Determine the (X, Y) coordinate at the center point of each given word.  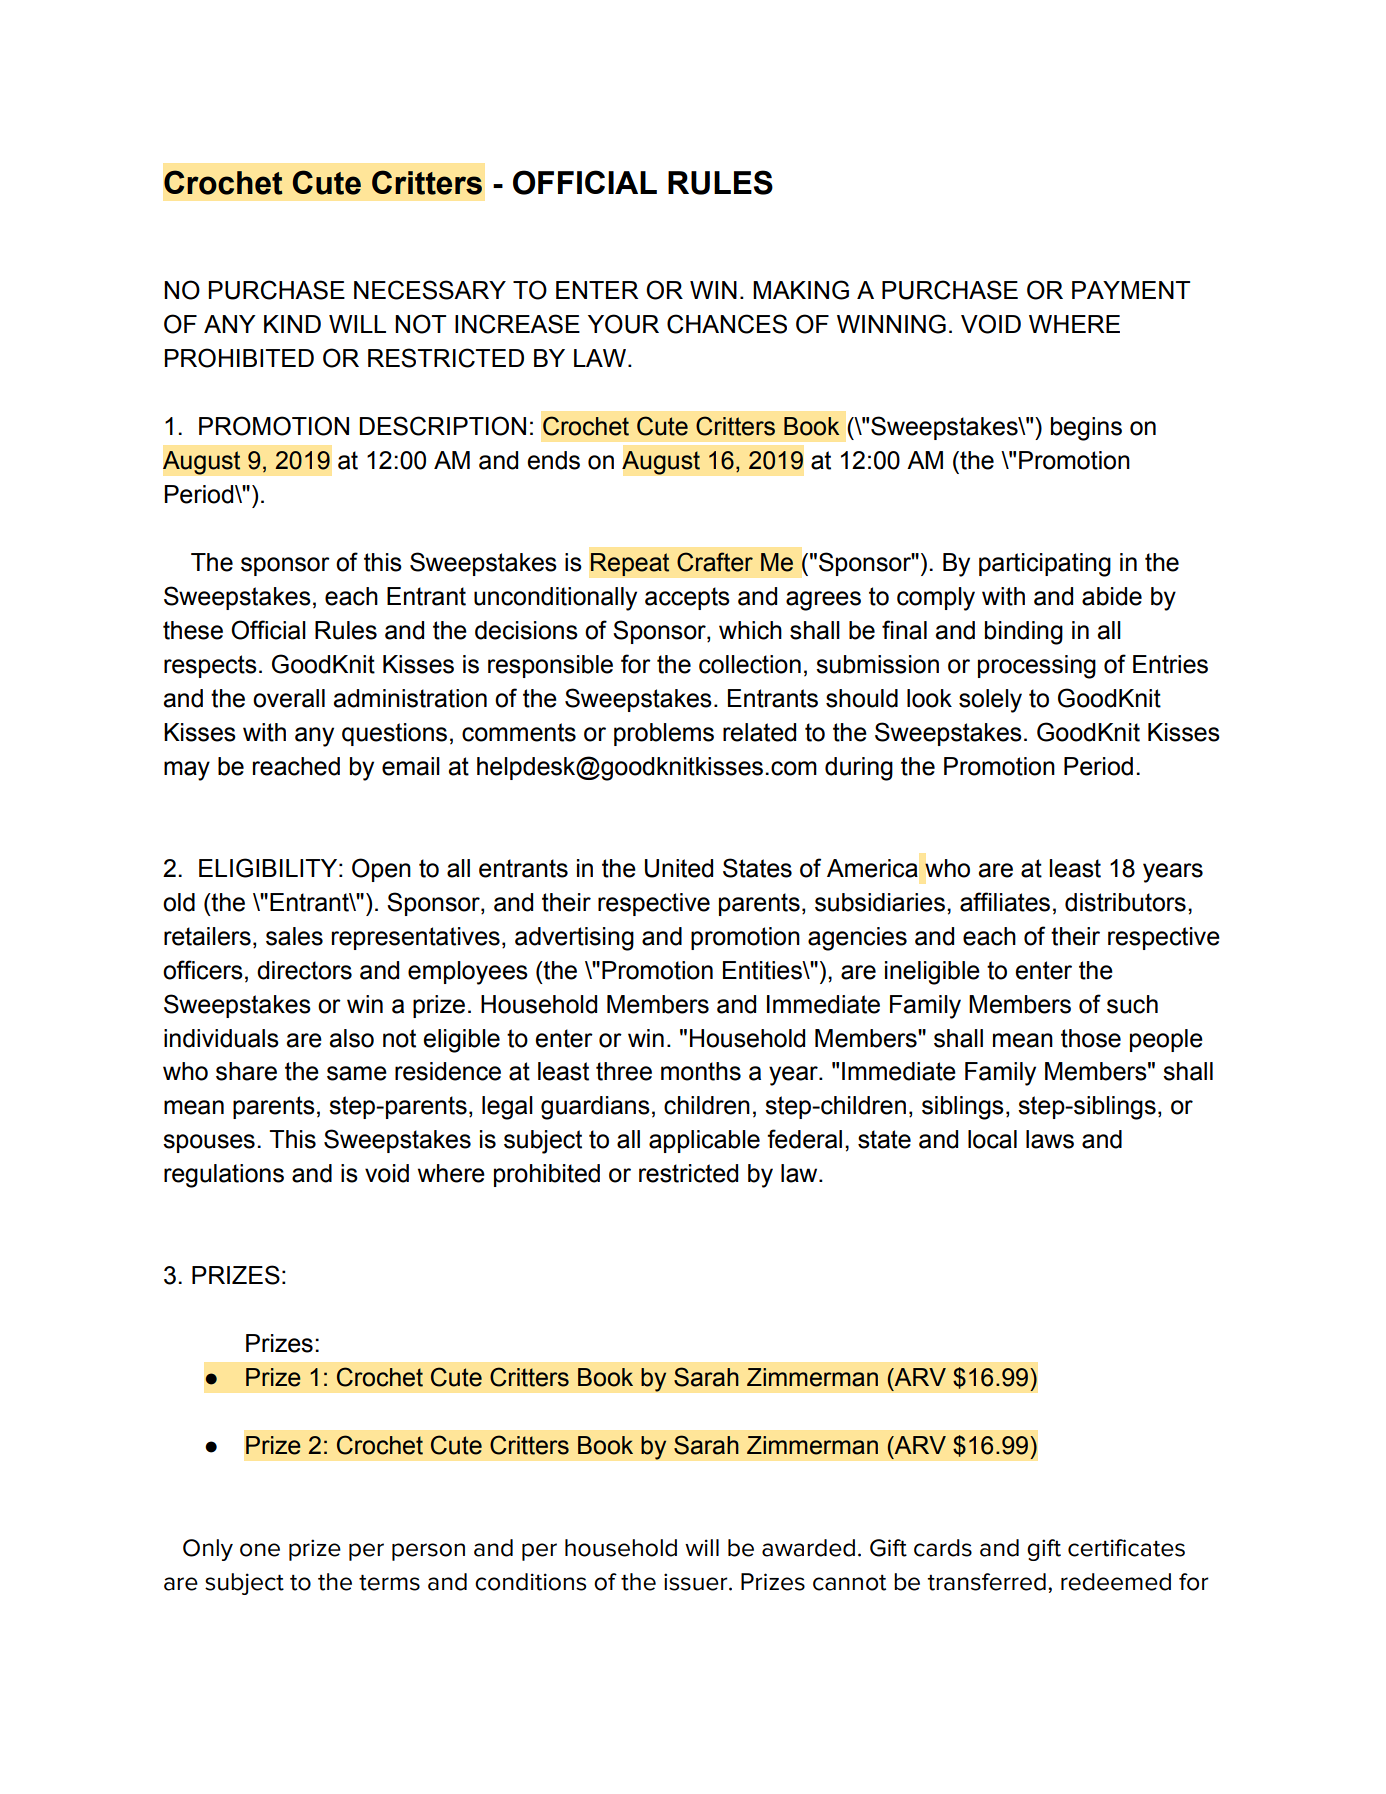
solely (990, 701)
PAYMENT (1131, 290)
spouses (209, 1143)
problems (664, 734)
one (260, 1550)
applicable (704, 1141)
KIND (292, 324)
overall (289, 698)
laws (1050, 1139)
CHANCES (727, 324)
